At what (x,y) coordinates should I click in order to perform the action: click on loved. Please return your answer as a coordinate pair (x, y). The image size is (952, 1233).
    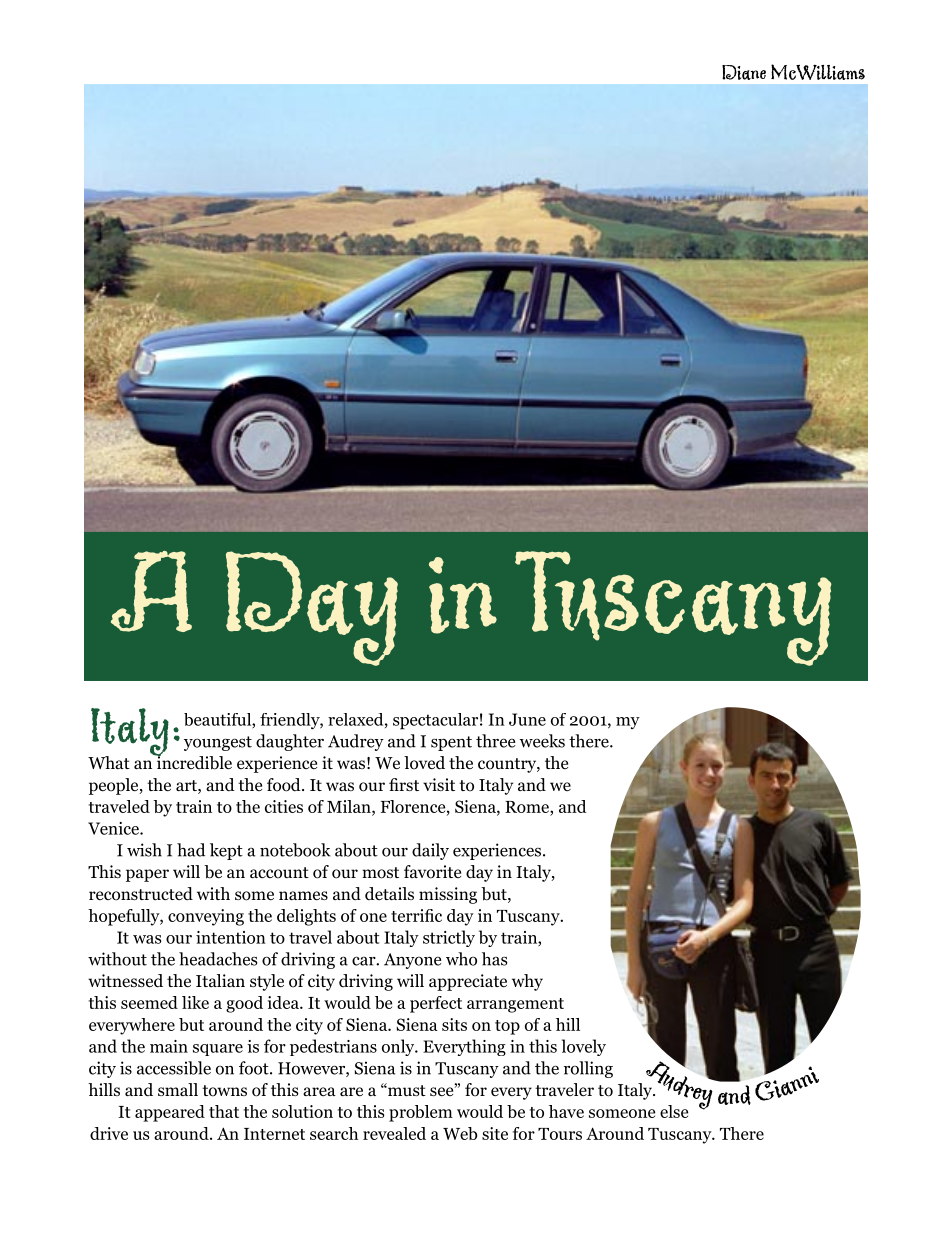
    Looking at the image, I should click on (424, 763).
